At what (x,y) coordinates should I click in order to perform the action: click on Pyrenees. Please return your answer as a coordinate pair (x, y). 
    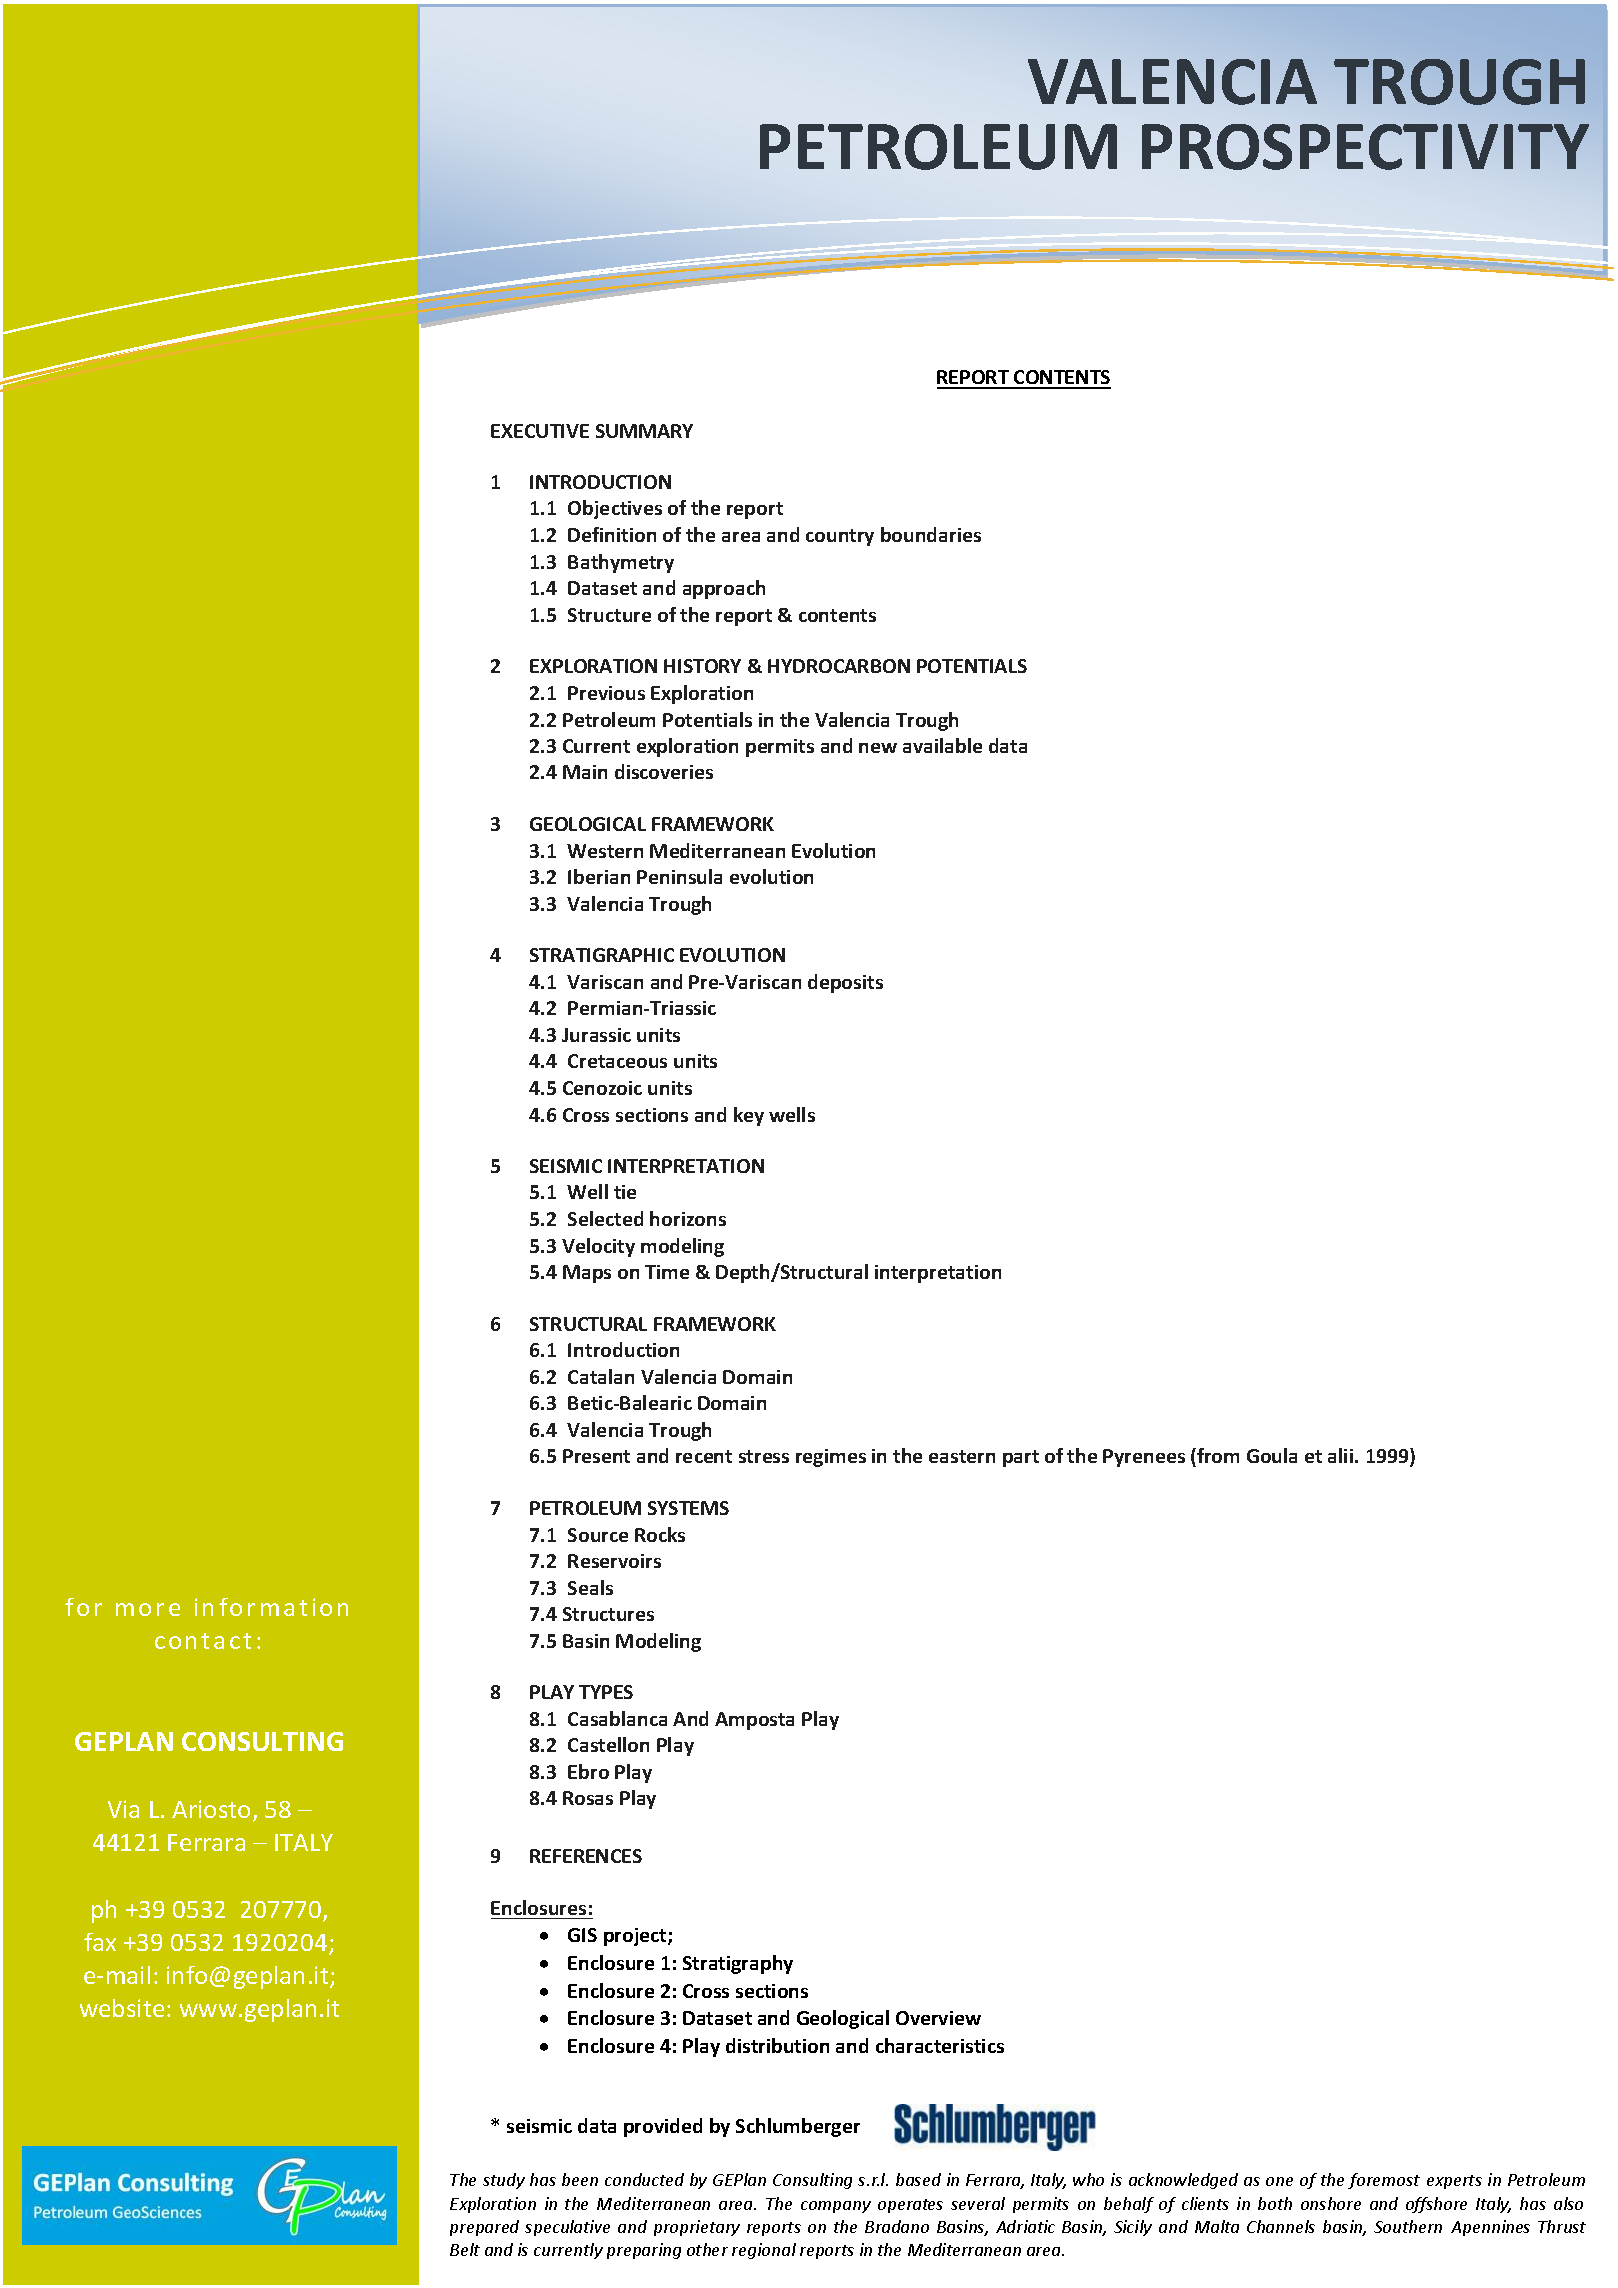
    Looking at the image, I should click on (1144, 1458).
